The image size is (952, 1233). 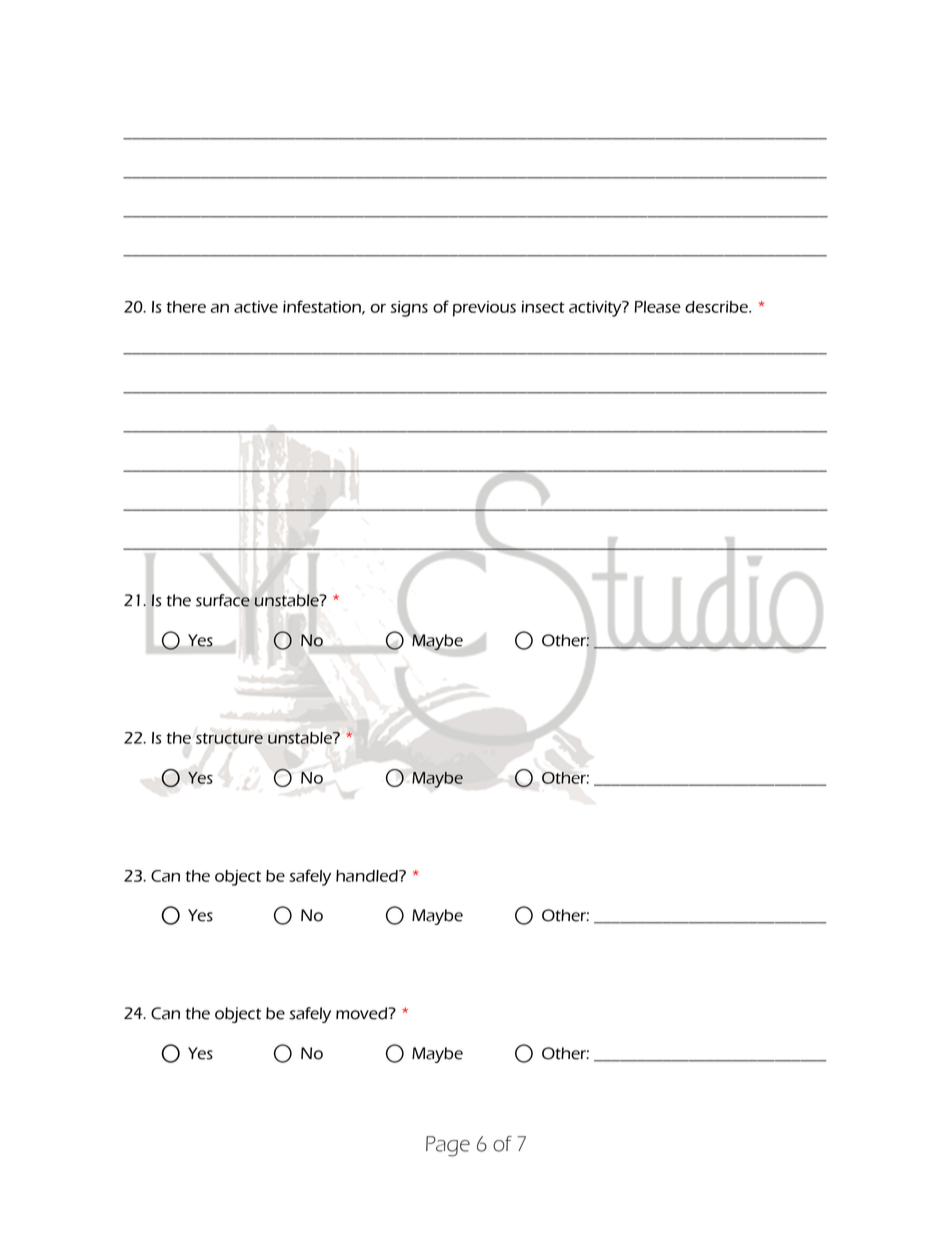 I want to click on handled, so click(x=368, y=876).
